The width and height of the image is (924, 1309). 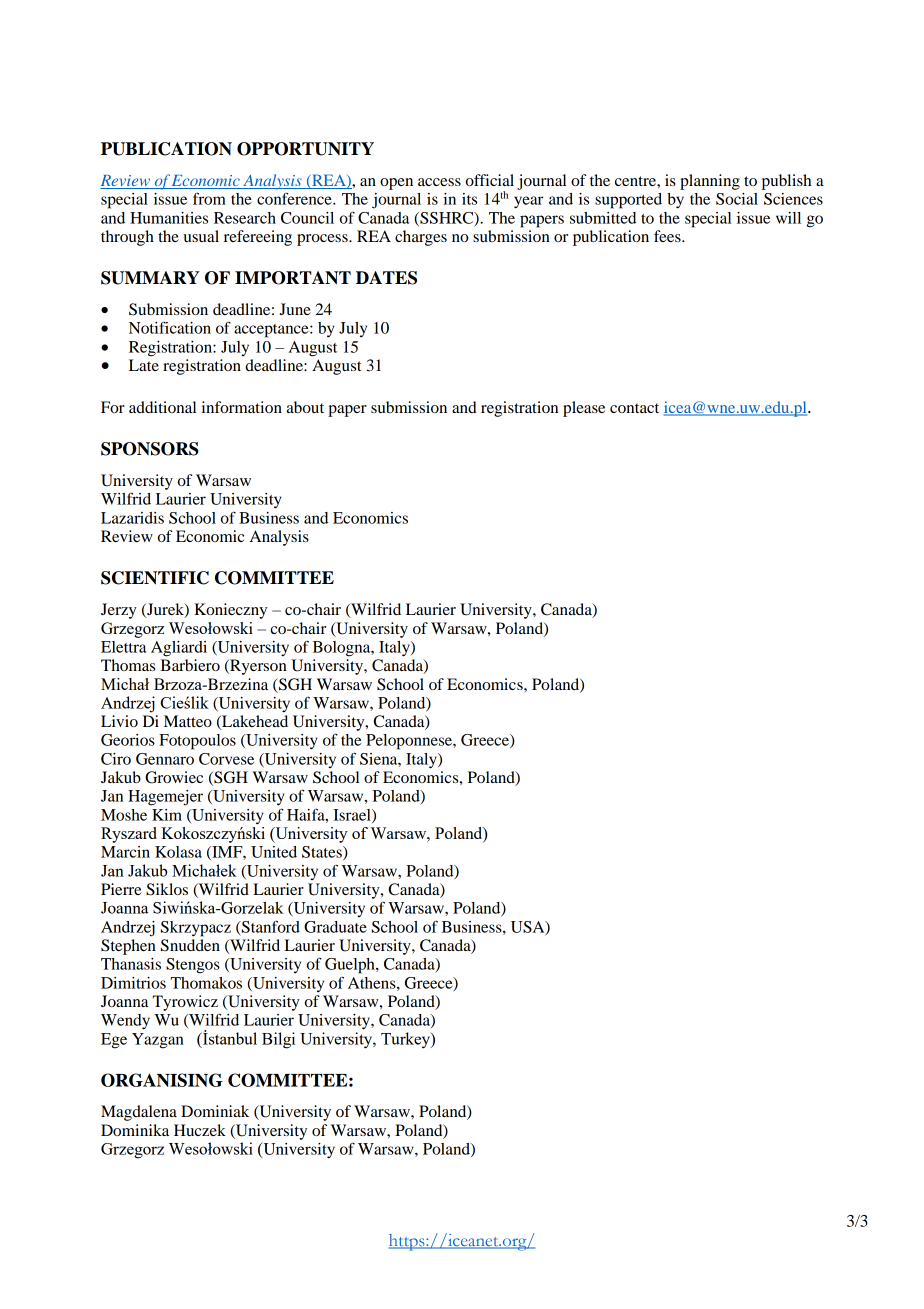 What do you see at coordinates (323, 853) in the image?
I see `States` at bounding box center [323, 853].
